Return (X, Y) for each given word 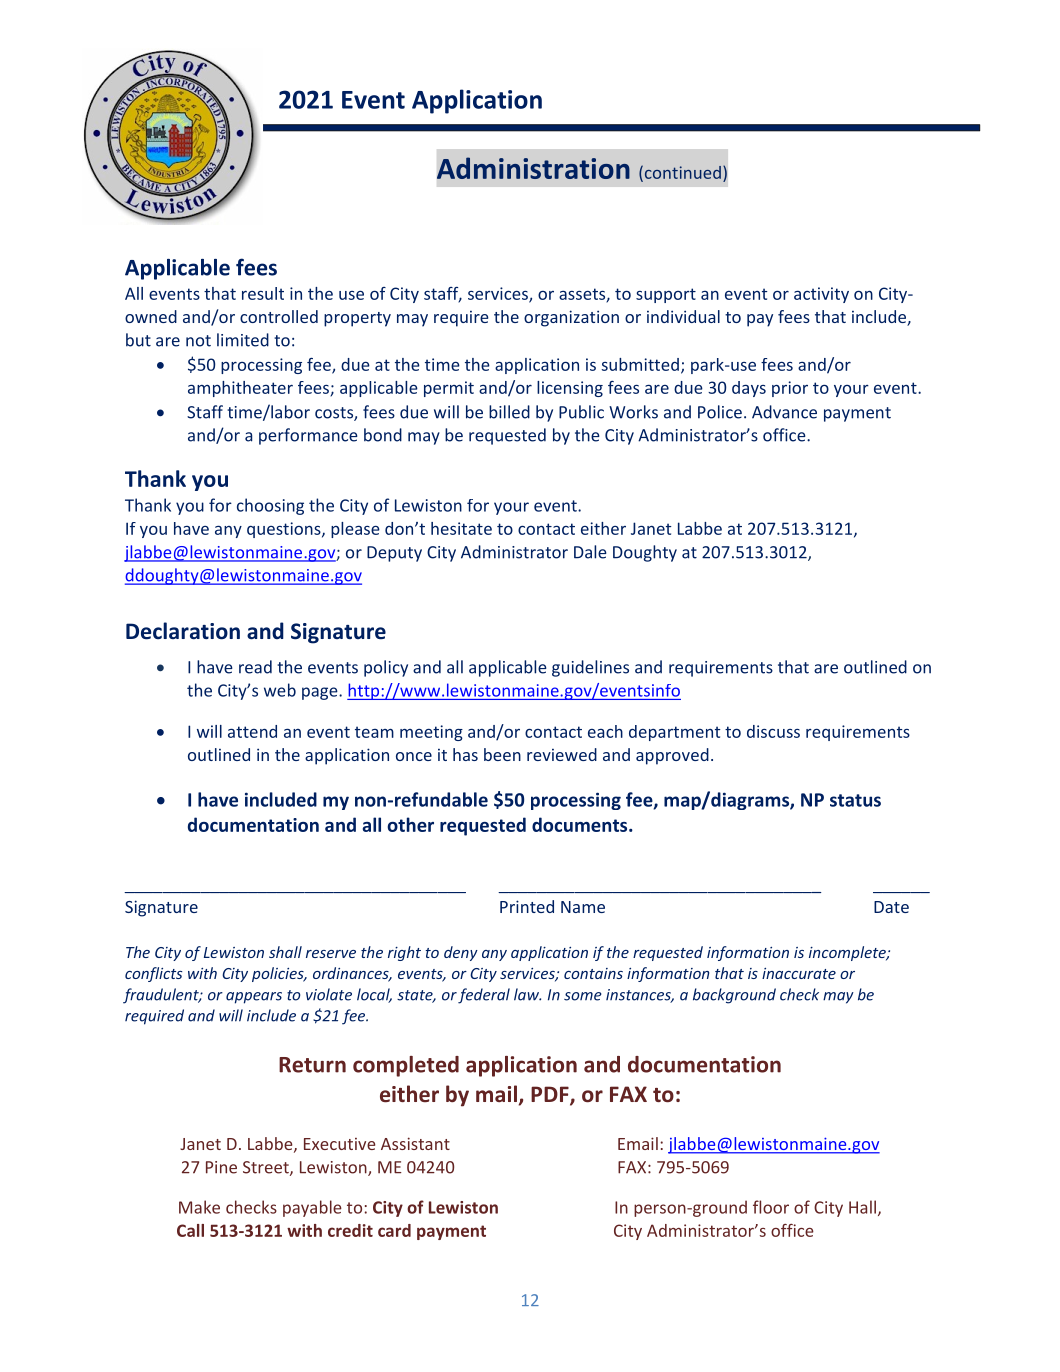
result (263, 293)
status (855, 800)
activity (821, 295)
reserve (331, 954)
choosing (270, 506)
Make (199, 1207)
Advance (784, 412)
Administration (533, 168)
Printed (527, 906)
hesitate (461, 528)
